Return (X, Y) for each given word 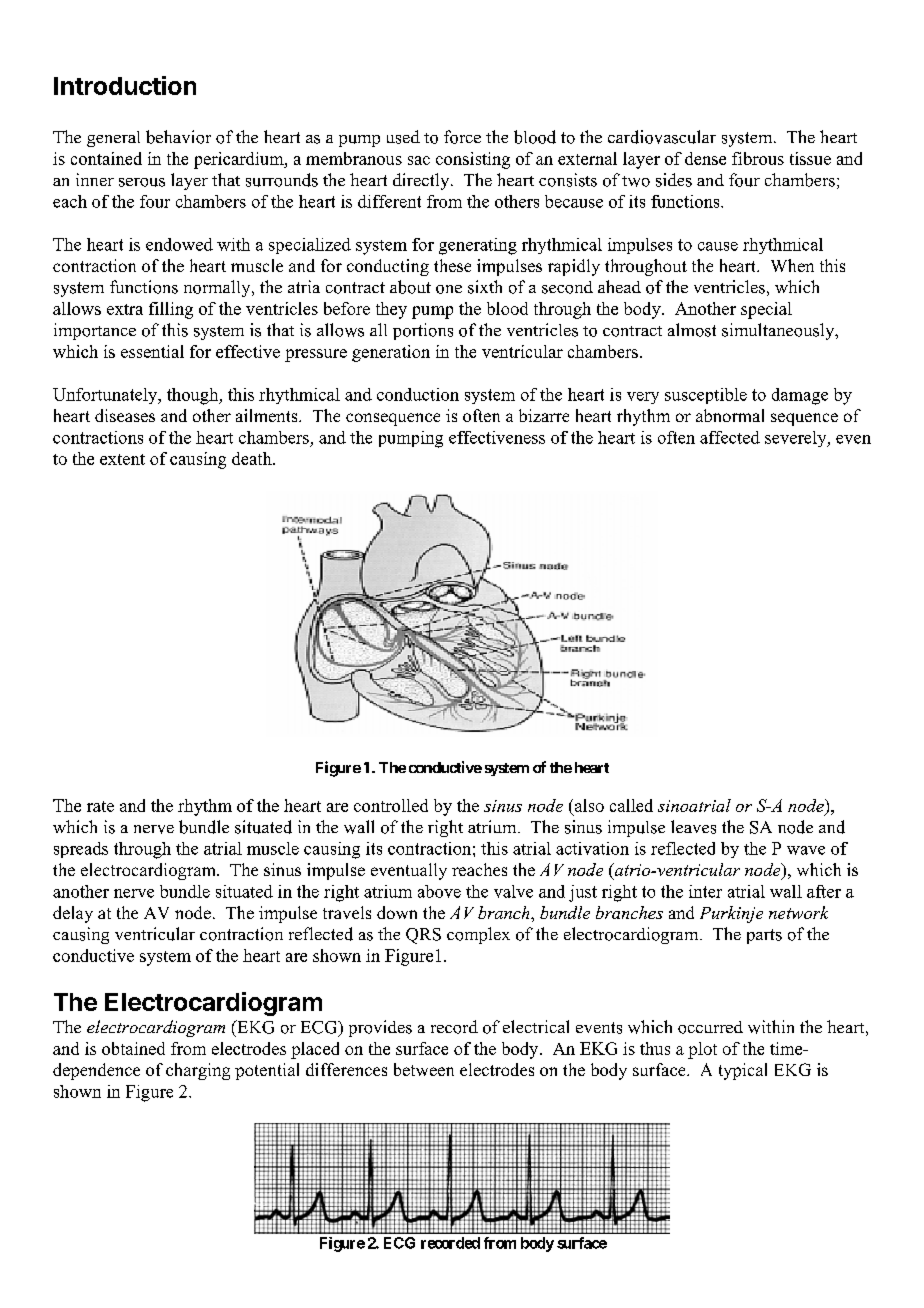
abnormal (730, 415)
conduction (418, 394)
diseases (125, 415)
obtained (133, 1048)
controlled (391, 805)
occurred (710, 1027)
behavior (178, 137)
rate (100, 806)
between (424, 1069)
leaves (693, 827)
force (462, 137)
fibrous (758, 158)
